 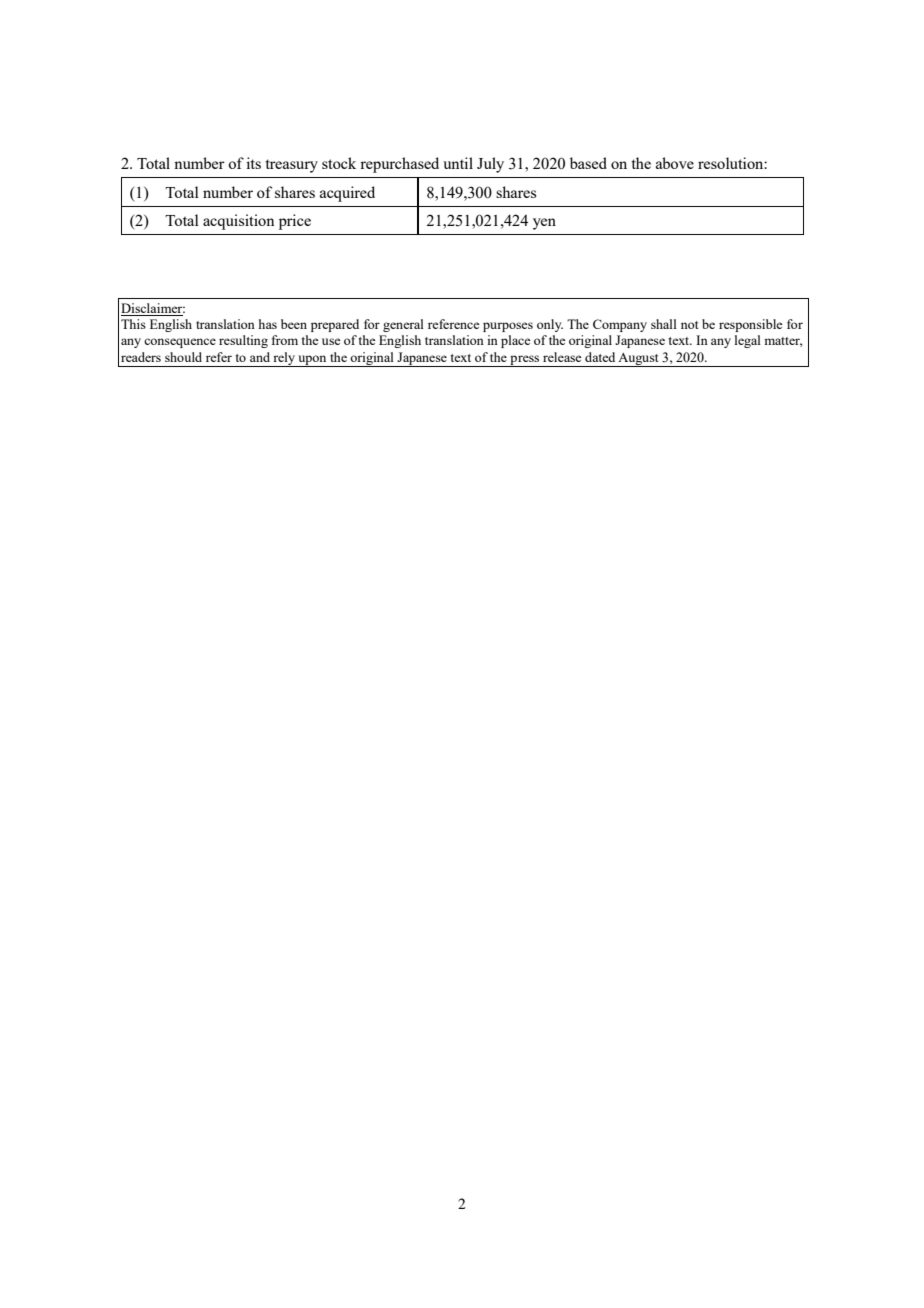 What do you see at coordinates (458, 163) in the document?
I see `until` at bounding box center [458, 163].
